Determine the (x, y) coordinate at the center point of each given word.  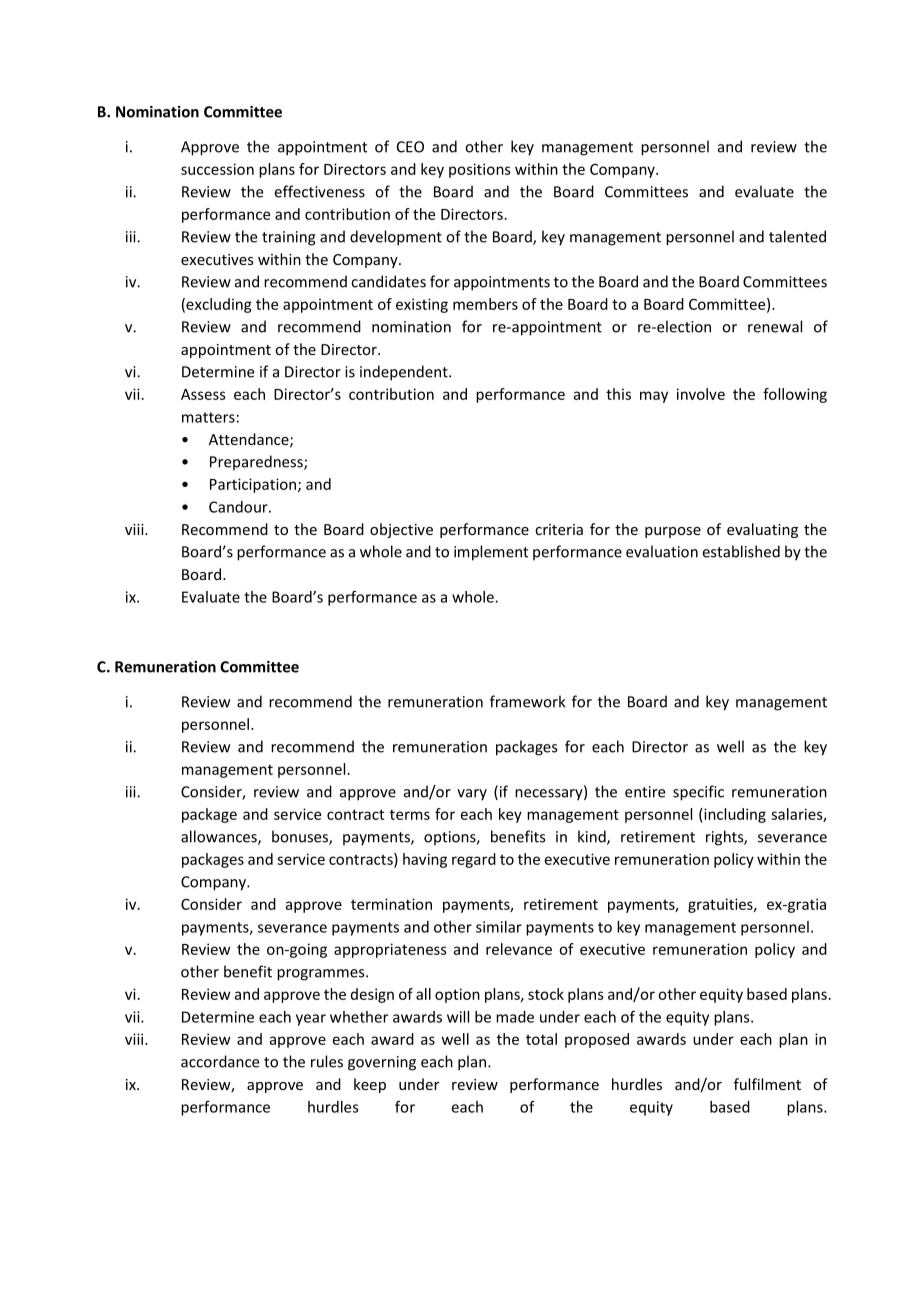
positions (480, 170)
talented (797, 236)
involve (701, 394)
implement (491, 553)
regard (474, 860)
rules (327, 1061)
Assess (203, 394)
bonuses (301, 837)
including (734, 815)
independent (405, 373)
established (741, 551)
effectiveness (320, 191)
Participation (254, 485)
